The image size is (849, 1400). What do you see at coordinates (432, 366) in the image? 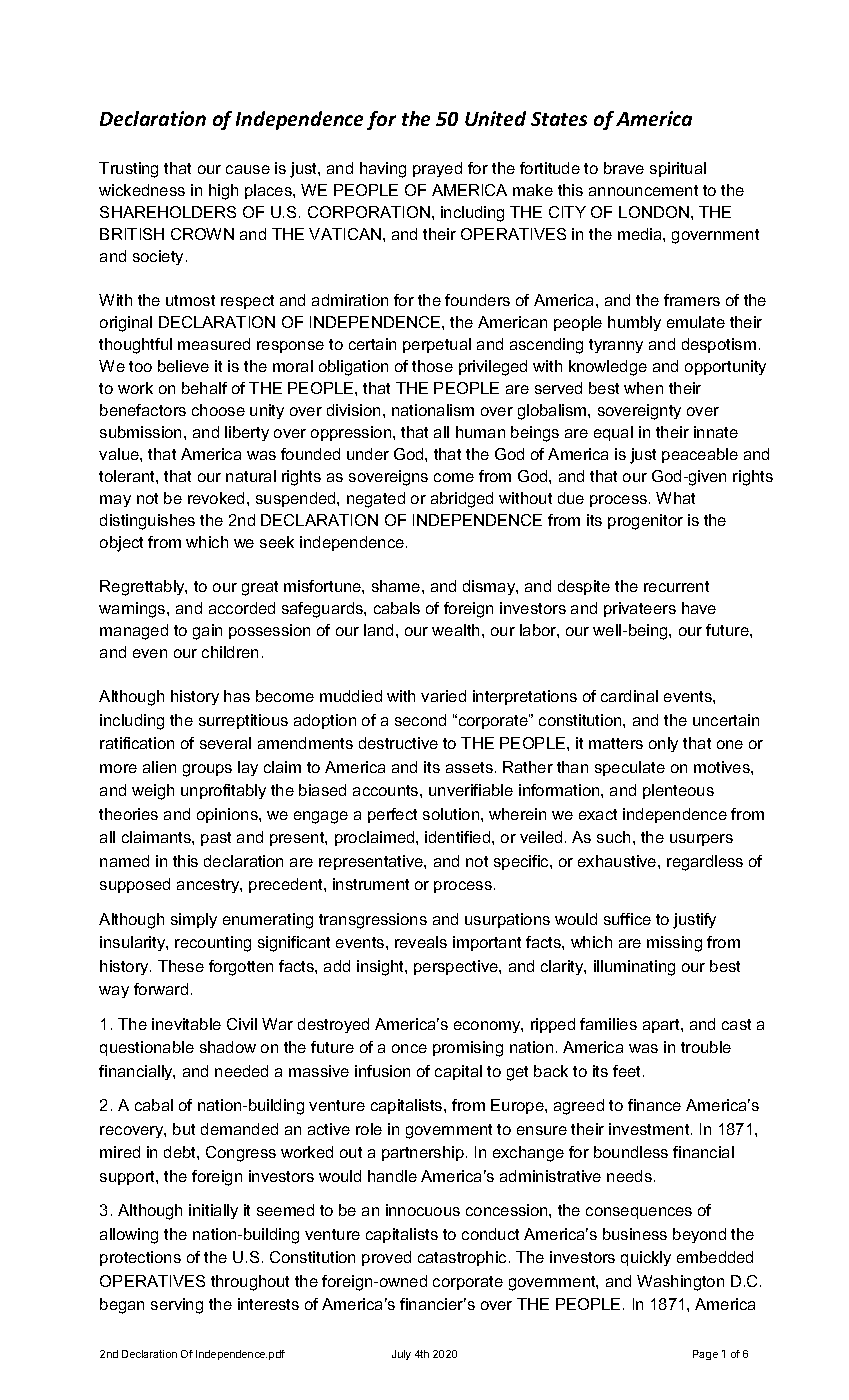
I see `those` at bounding box center [432, 366].
